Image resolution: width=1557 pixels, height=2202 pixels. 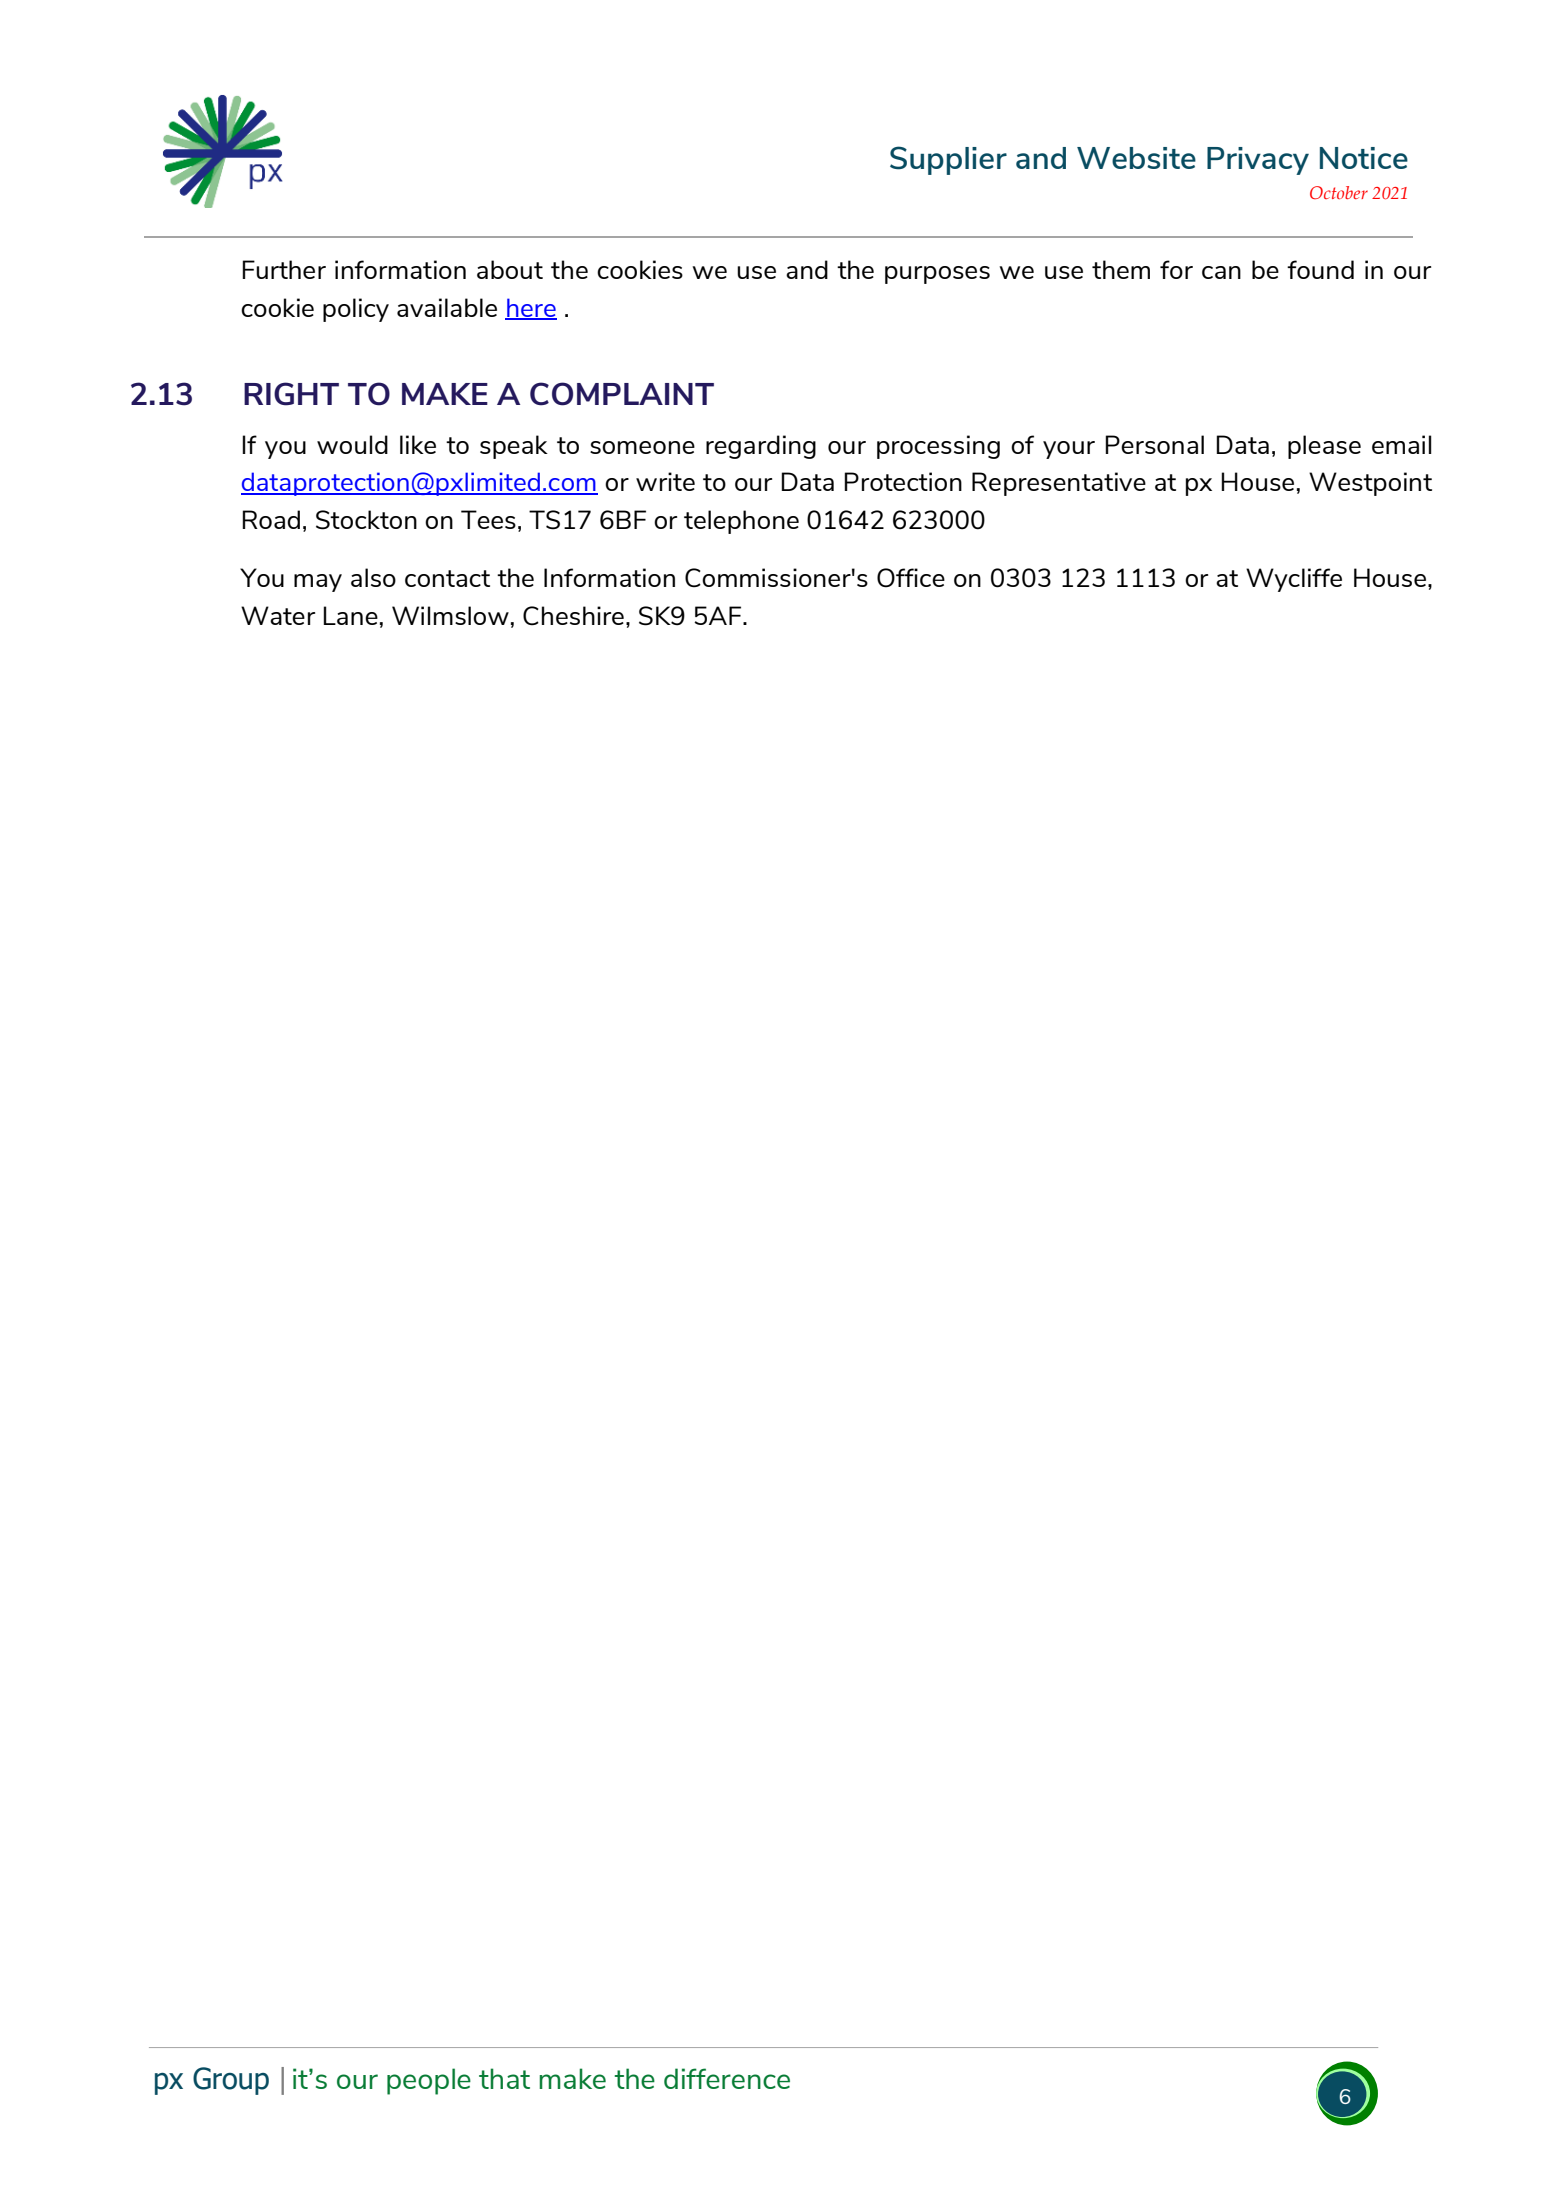 I want to click on people, so click(x=429, y=2081).
